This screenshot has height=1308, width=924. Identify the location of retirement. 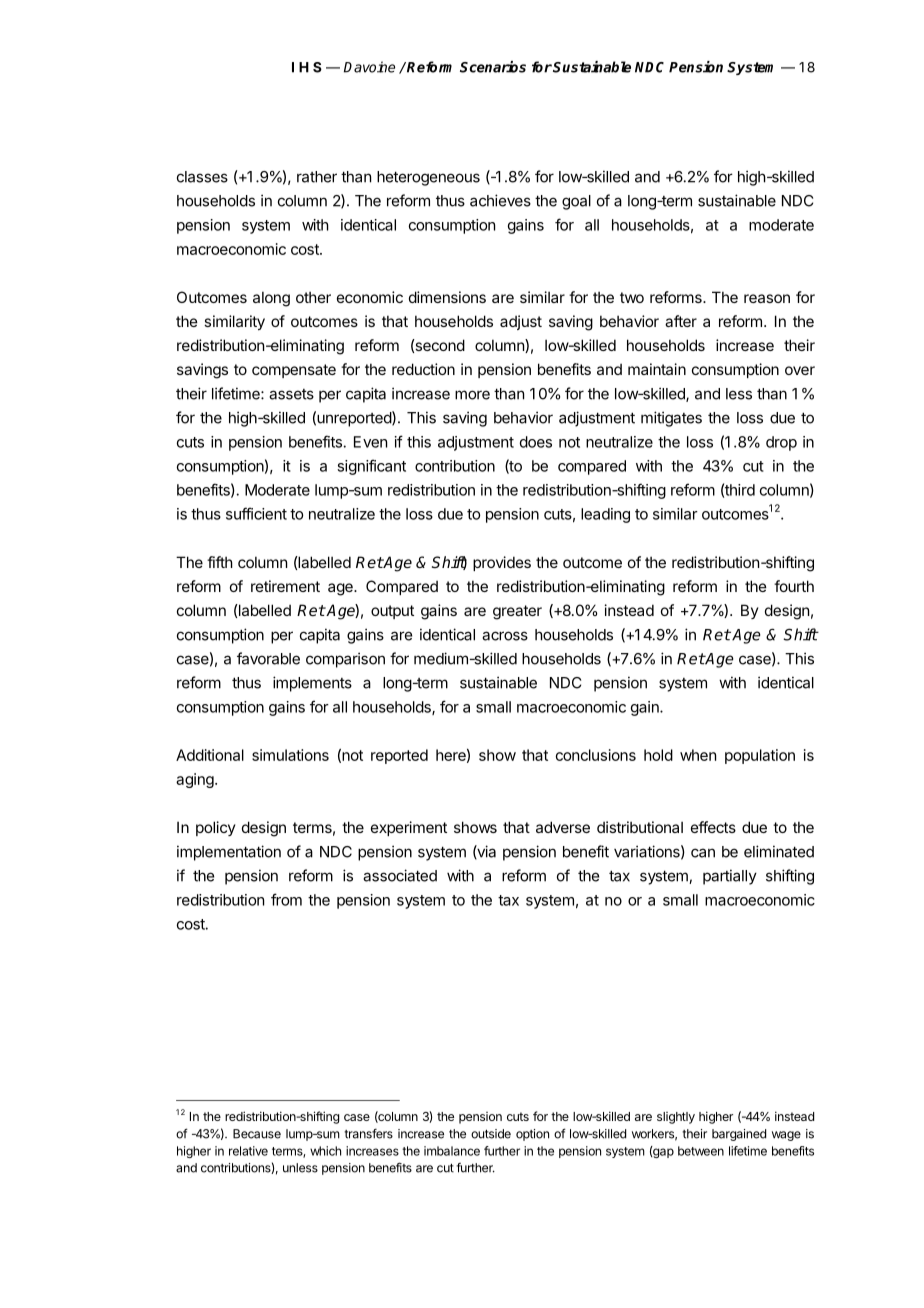
(285, 586).
